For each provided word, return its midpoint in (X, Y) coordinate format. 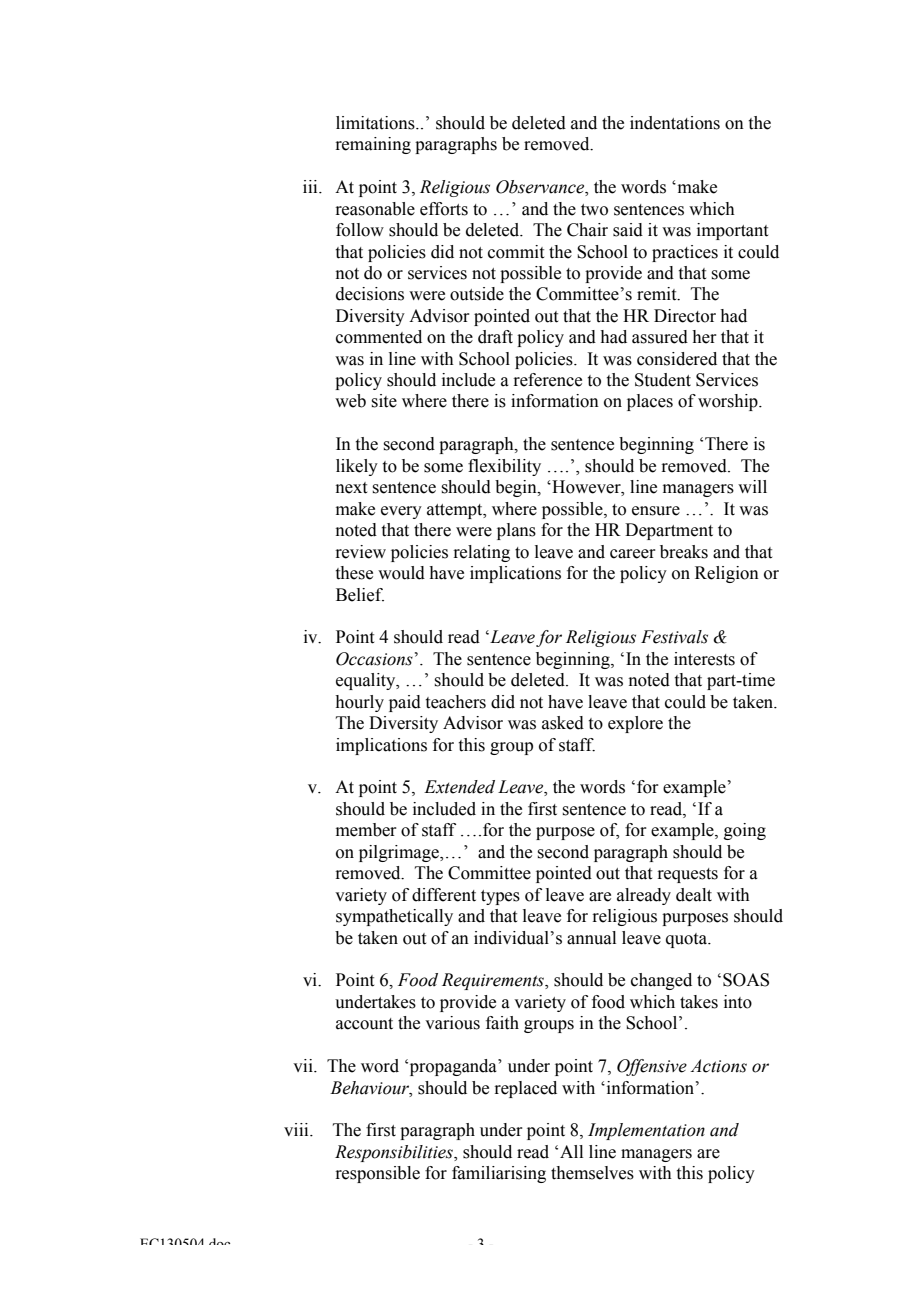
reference (547, 380)
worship (729, 402)
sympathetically (394, 917)
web (350, 401)
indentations (675, 123)
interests (704, 659)
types (500, 897)
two (594, 210)
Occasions (374, 659)
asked (563, 723)
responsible (377, 1174)
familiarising (499, 1174)
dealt (694, 895)
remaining (373, 145)
